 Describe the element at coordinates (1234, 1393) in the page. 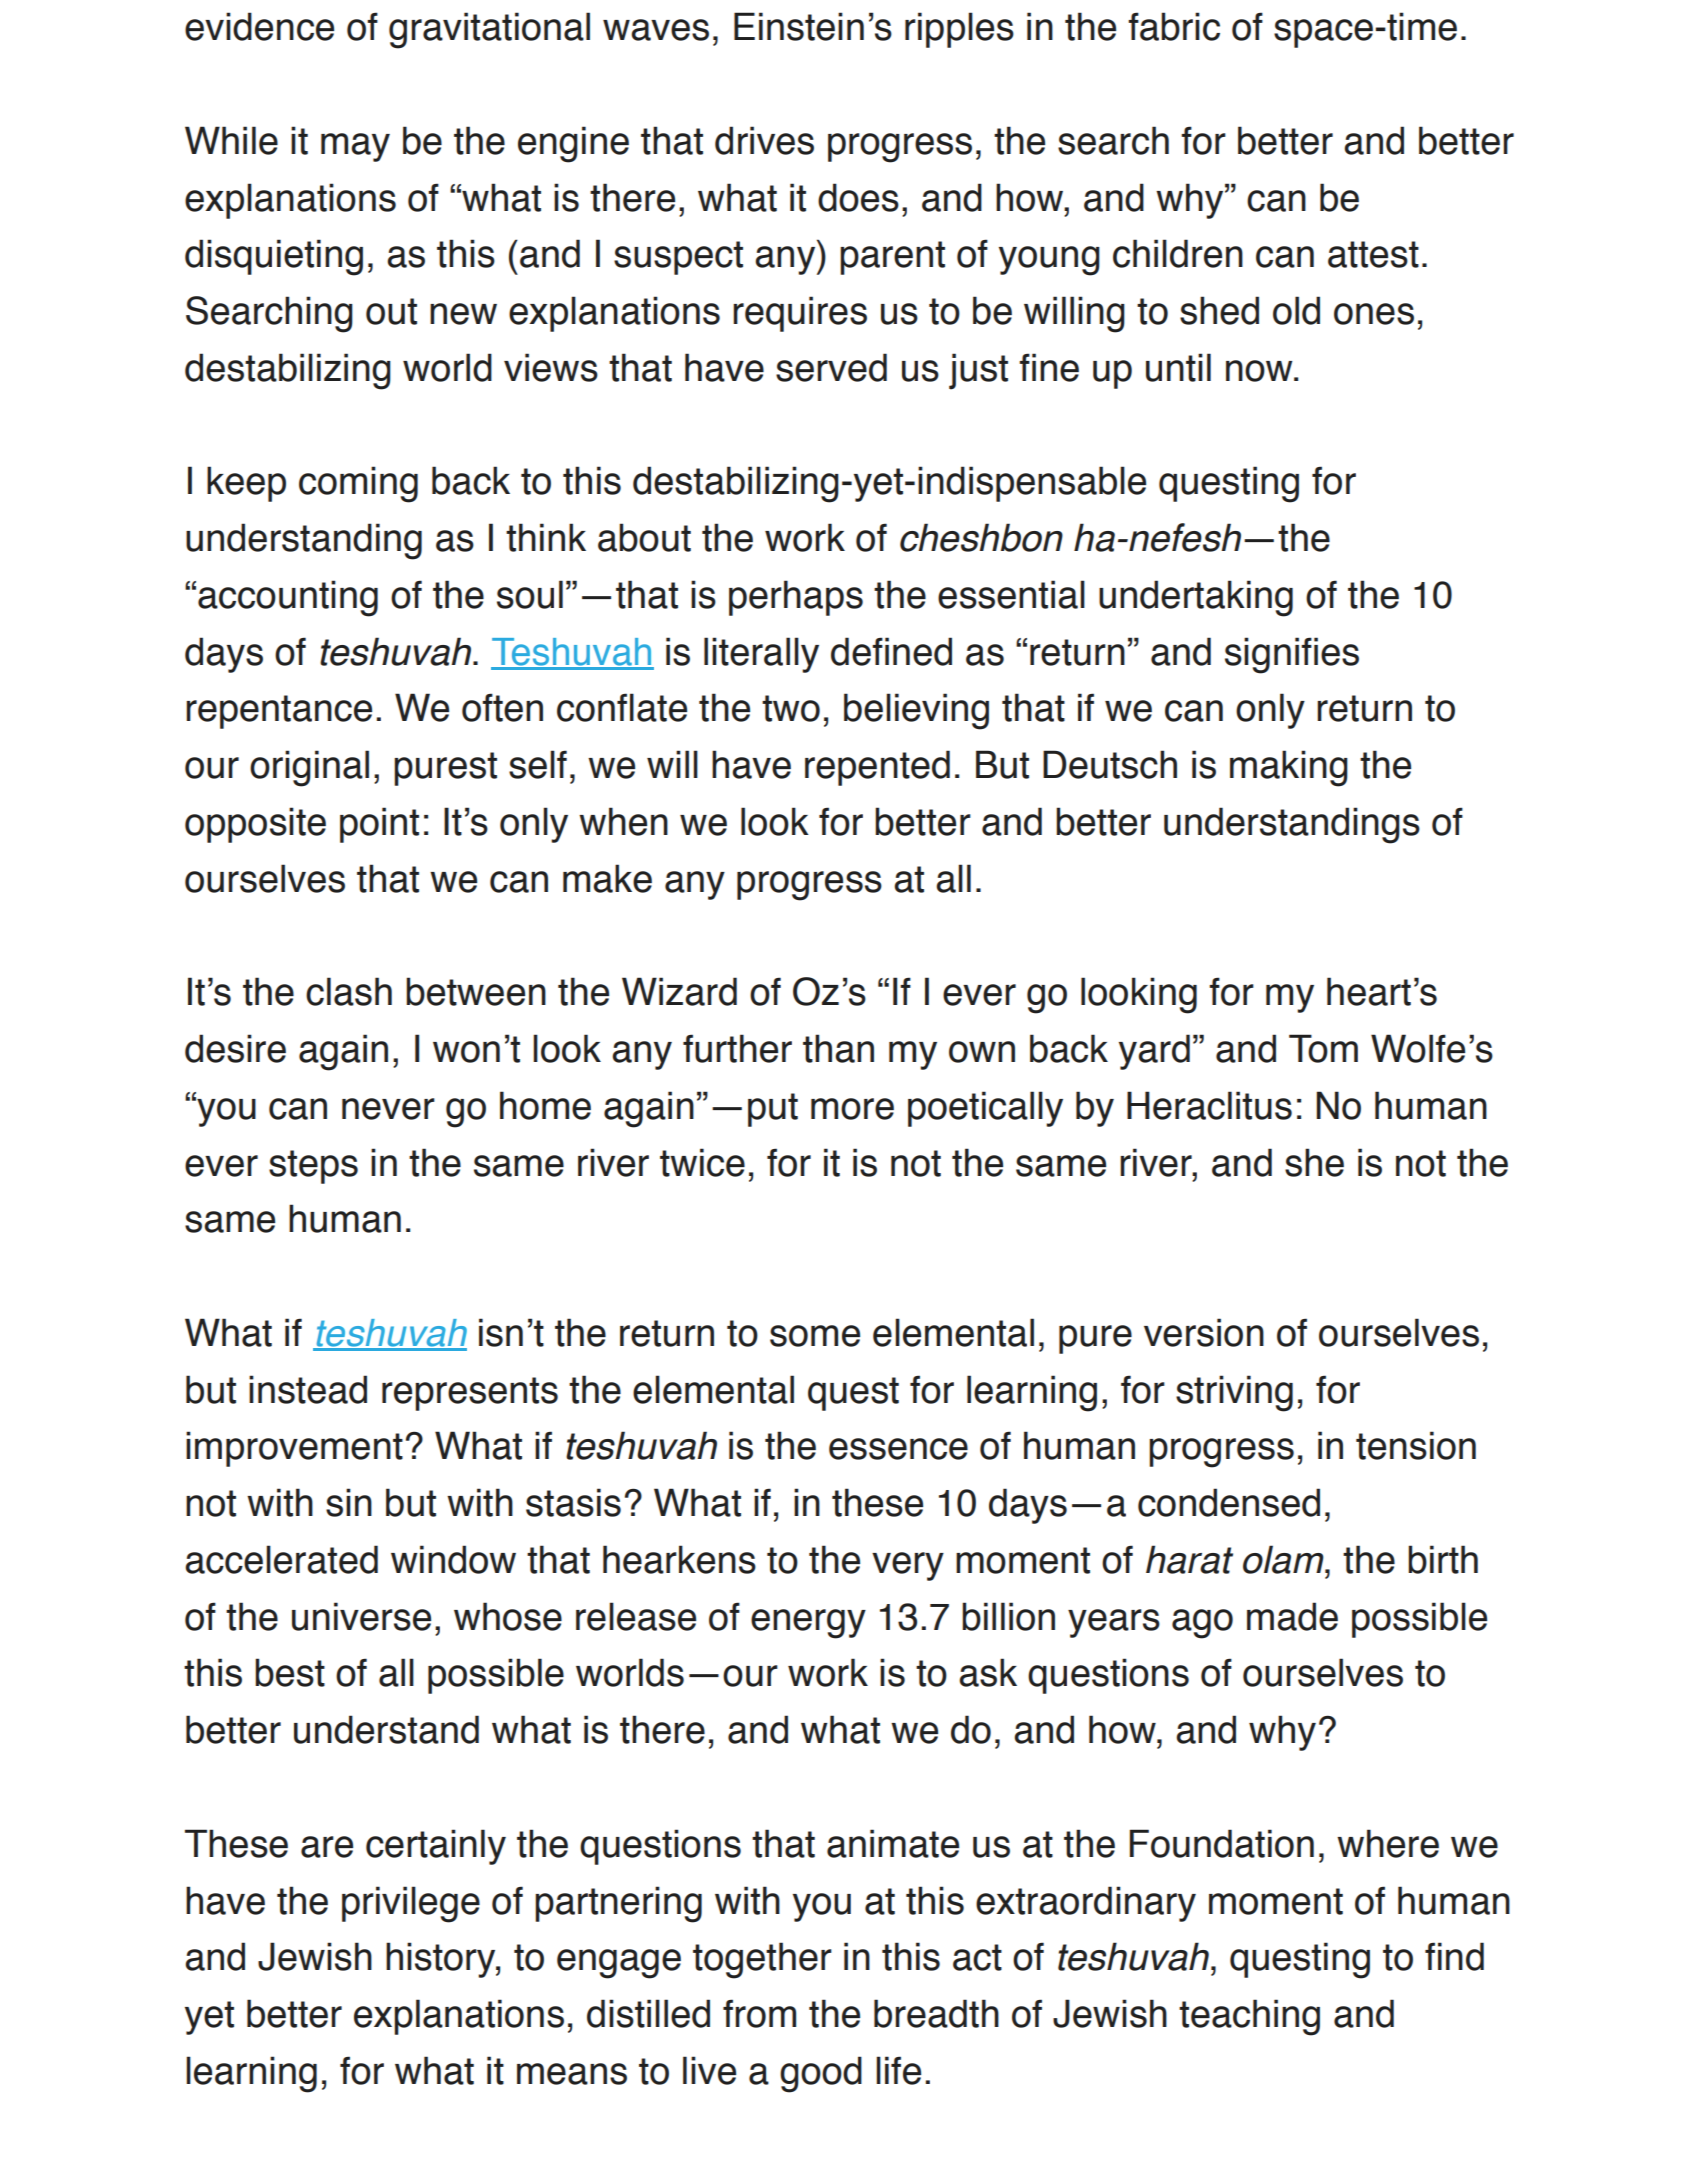

I see `striving` at that location.
